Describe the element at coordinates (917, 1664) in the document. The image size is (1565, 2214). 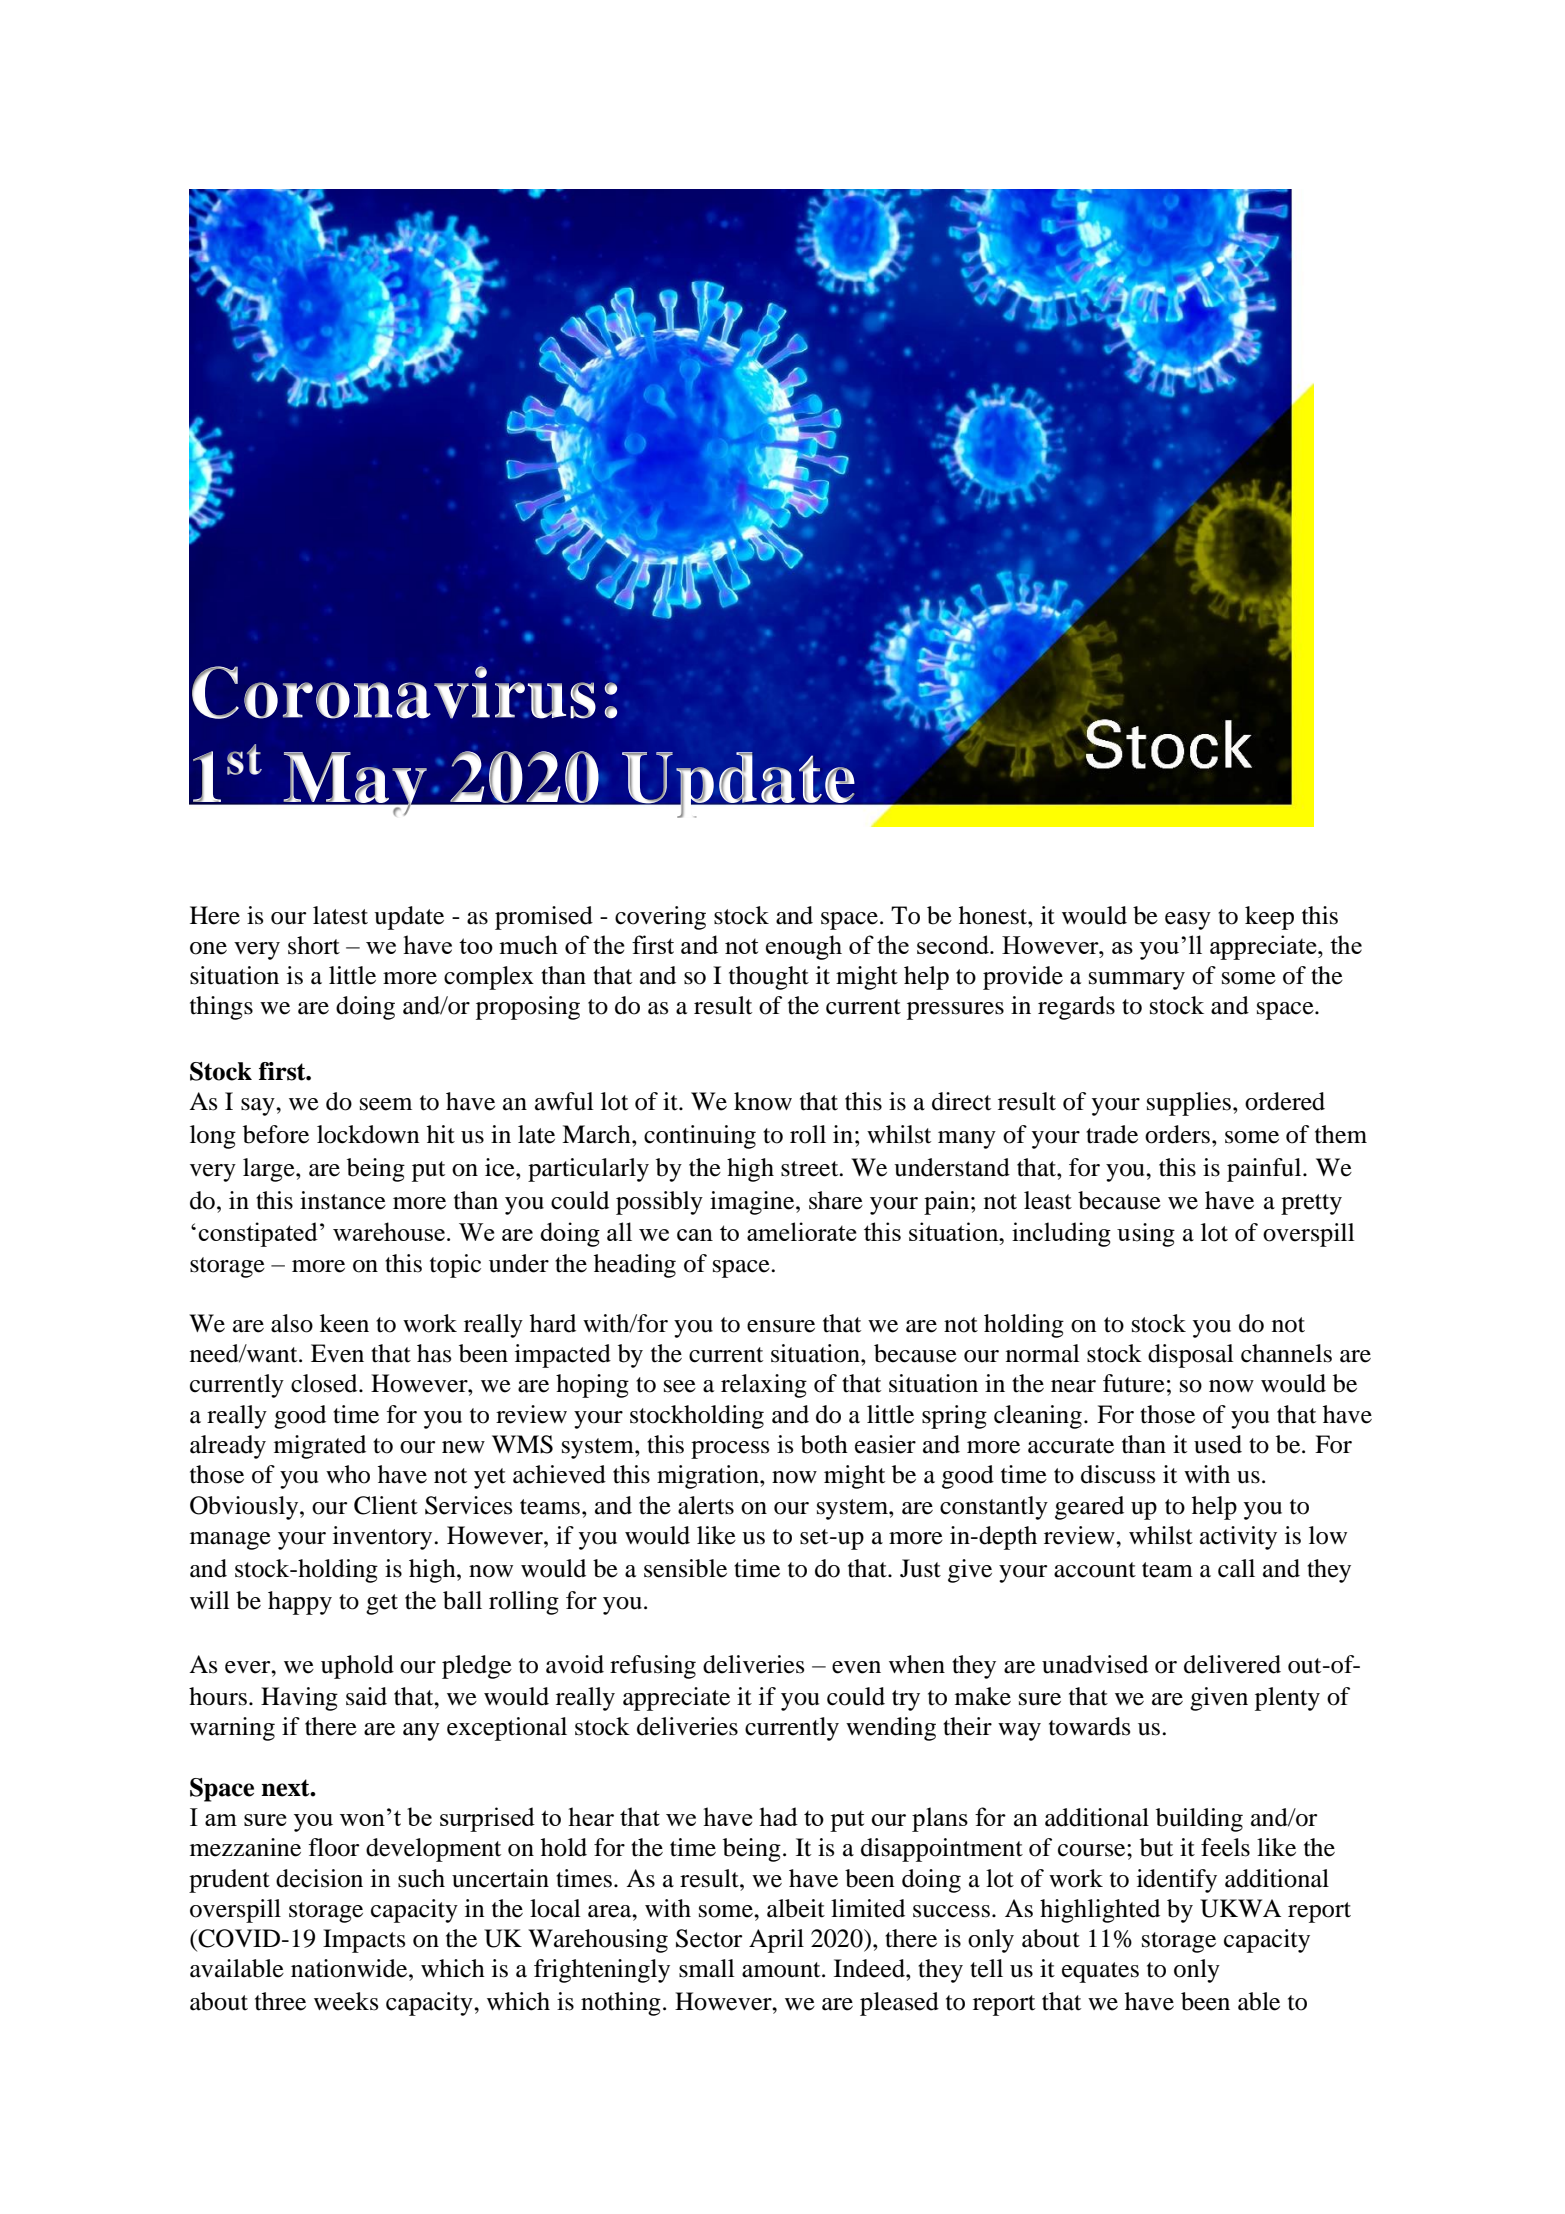
I see `when` at that location.
